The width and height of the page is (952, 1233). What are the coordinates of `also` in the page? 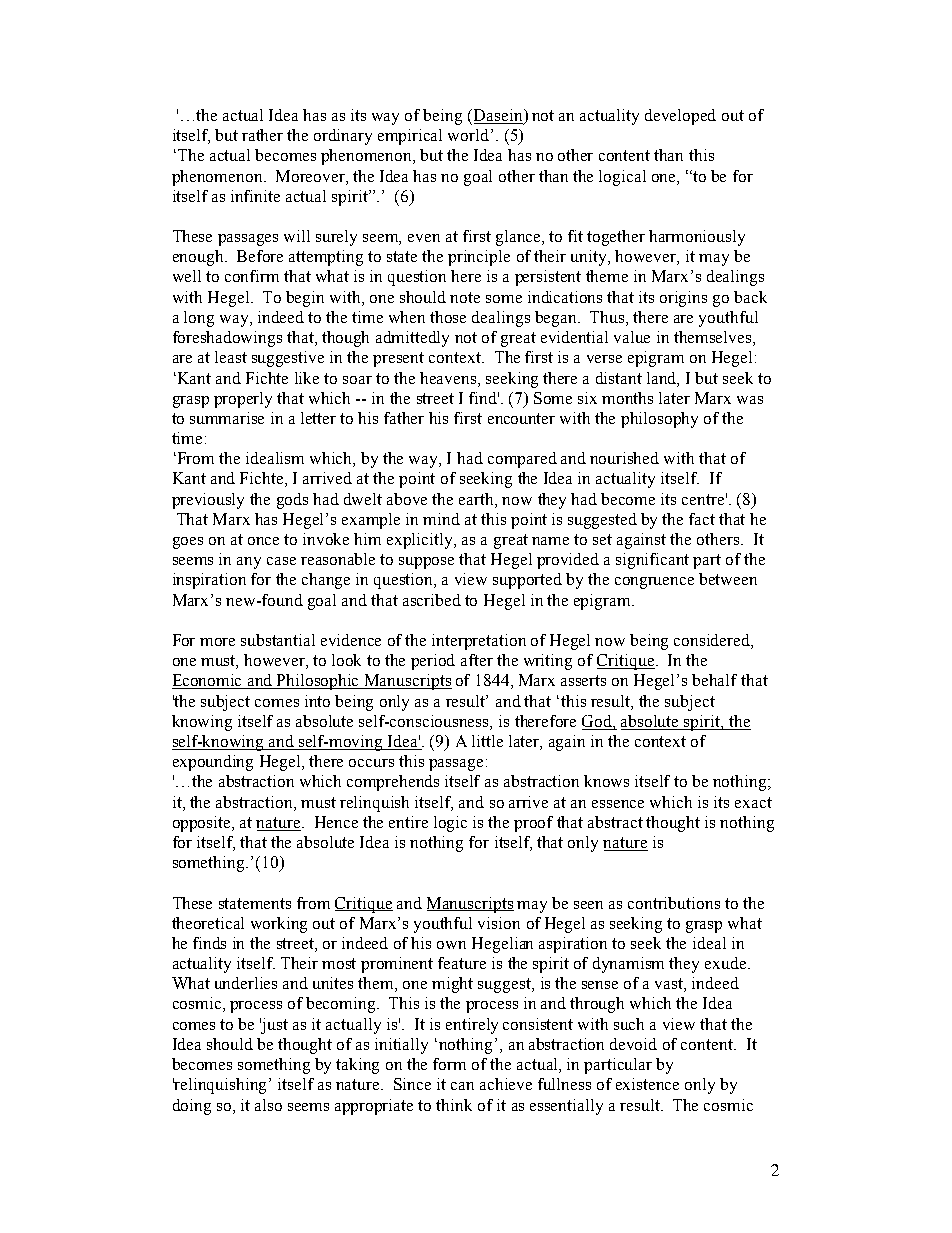 It's located at (268, 1105).
